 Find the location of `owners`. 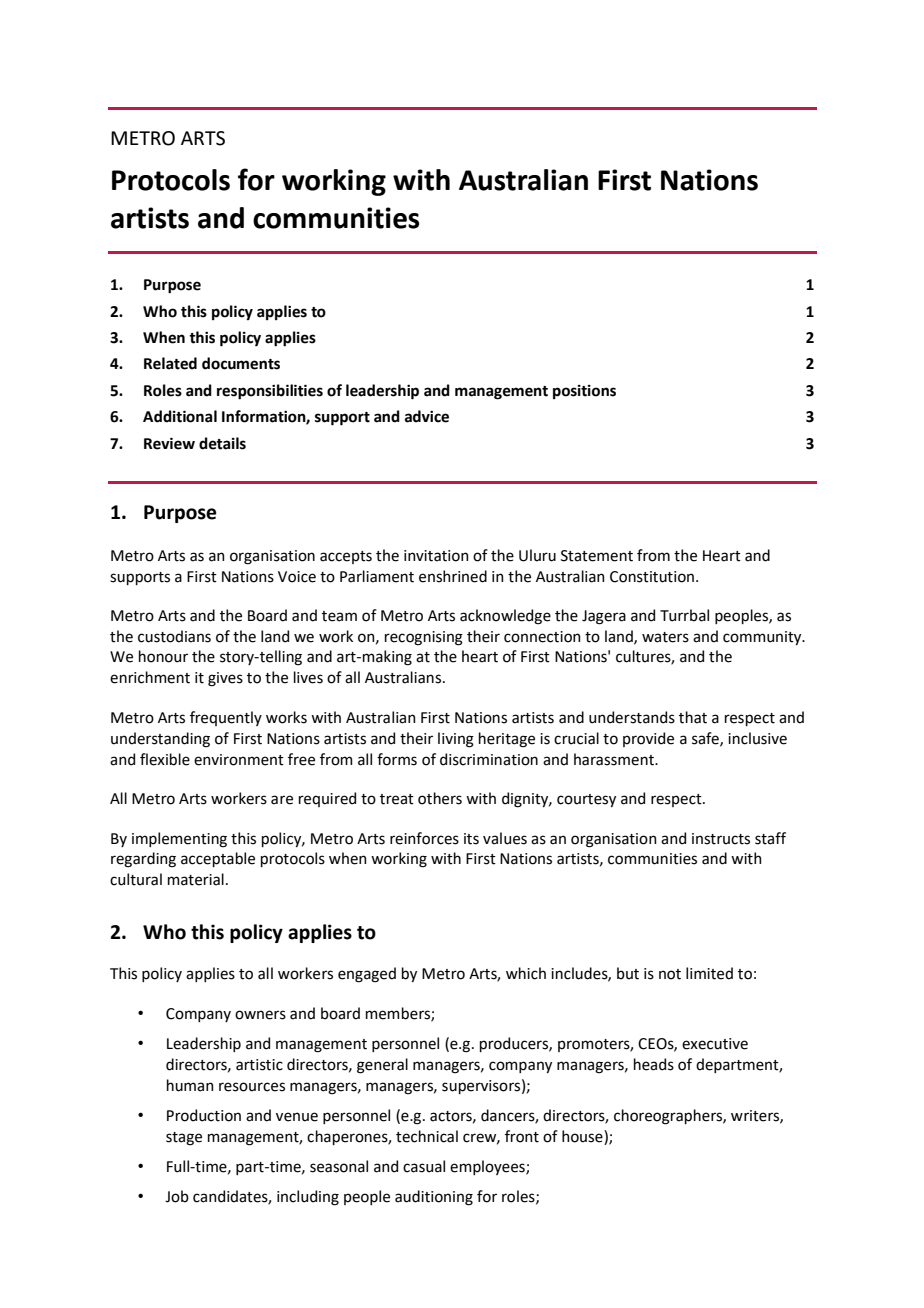

owners is located at coordinates (260, 1015).
